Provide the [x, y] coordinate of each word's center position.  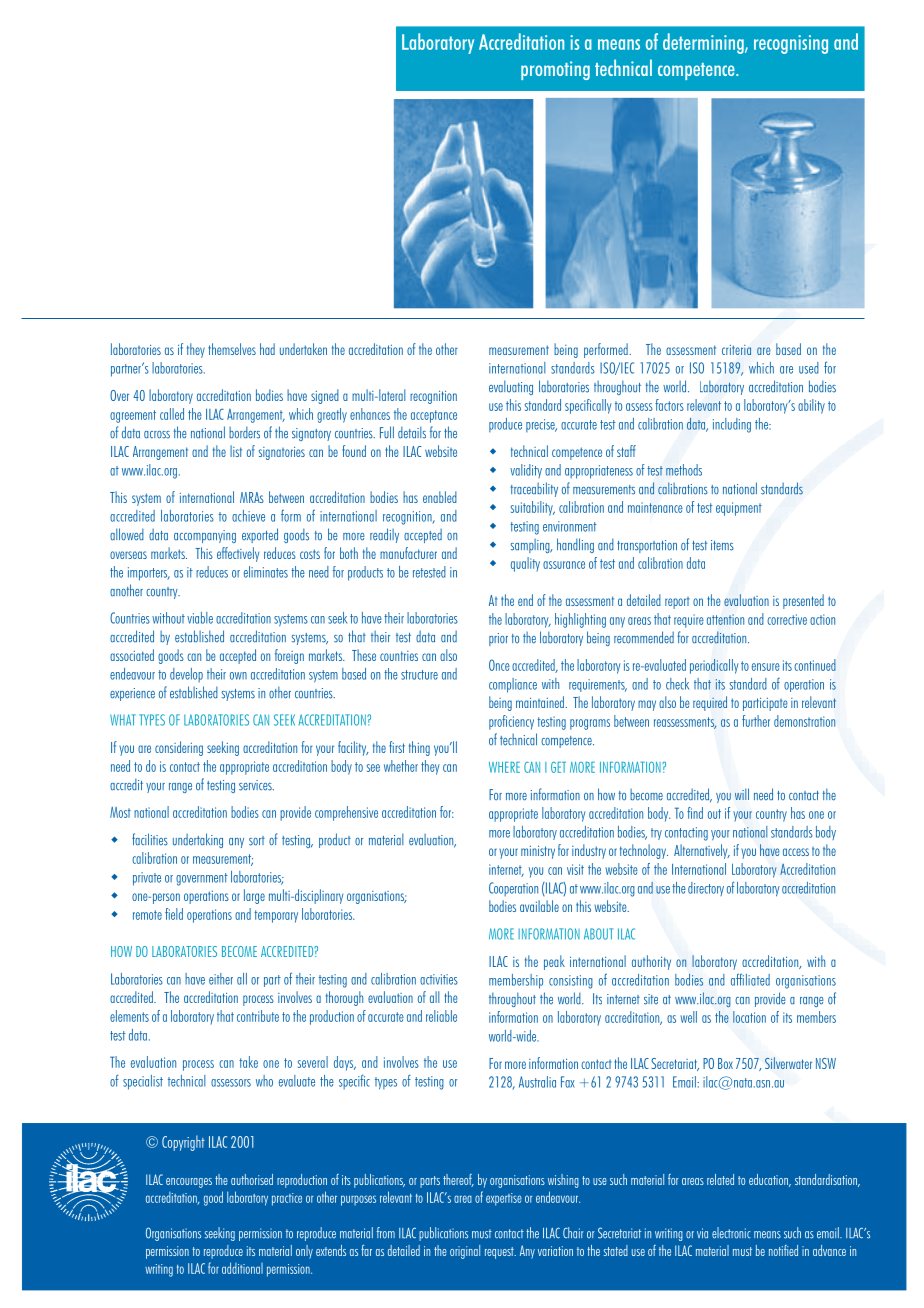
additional [242, 1268]
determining [704, 43]
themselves [232, 349]
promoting [555, 70]
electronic [731, 1233]
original [465, 1252]
